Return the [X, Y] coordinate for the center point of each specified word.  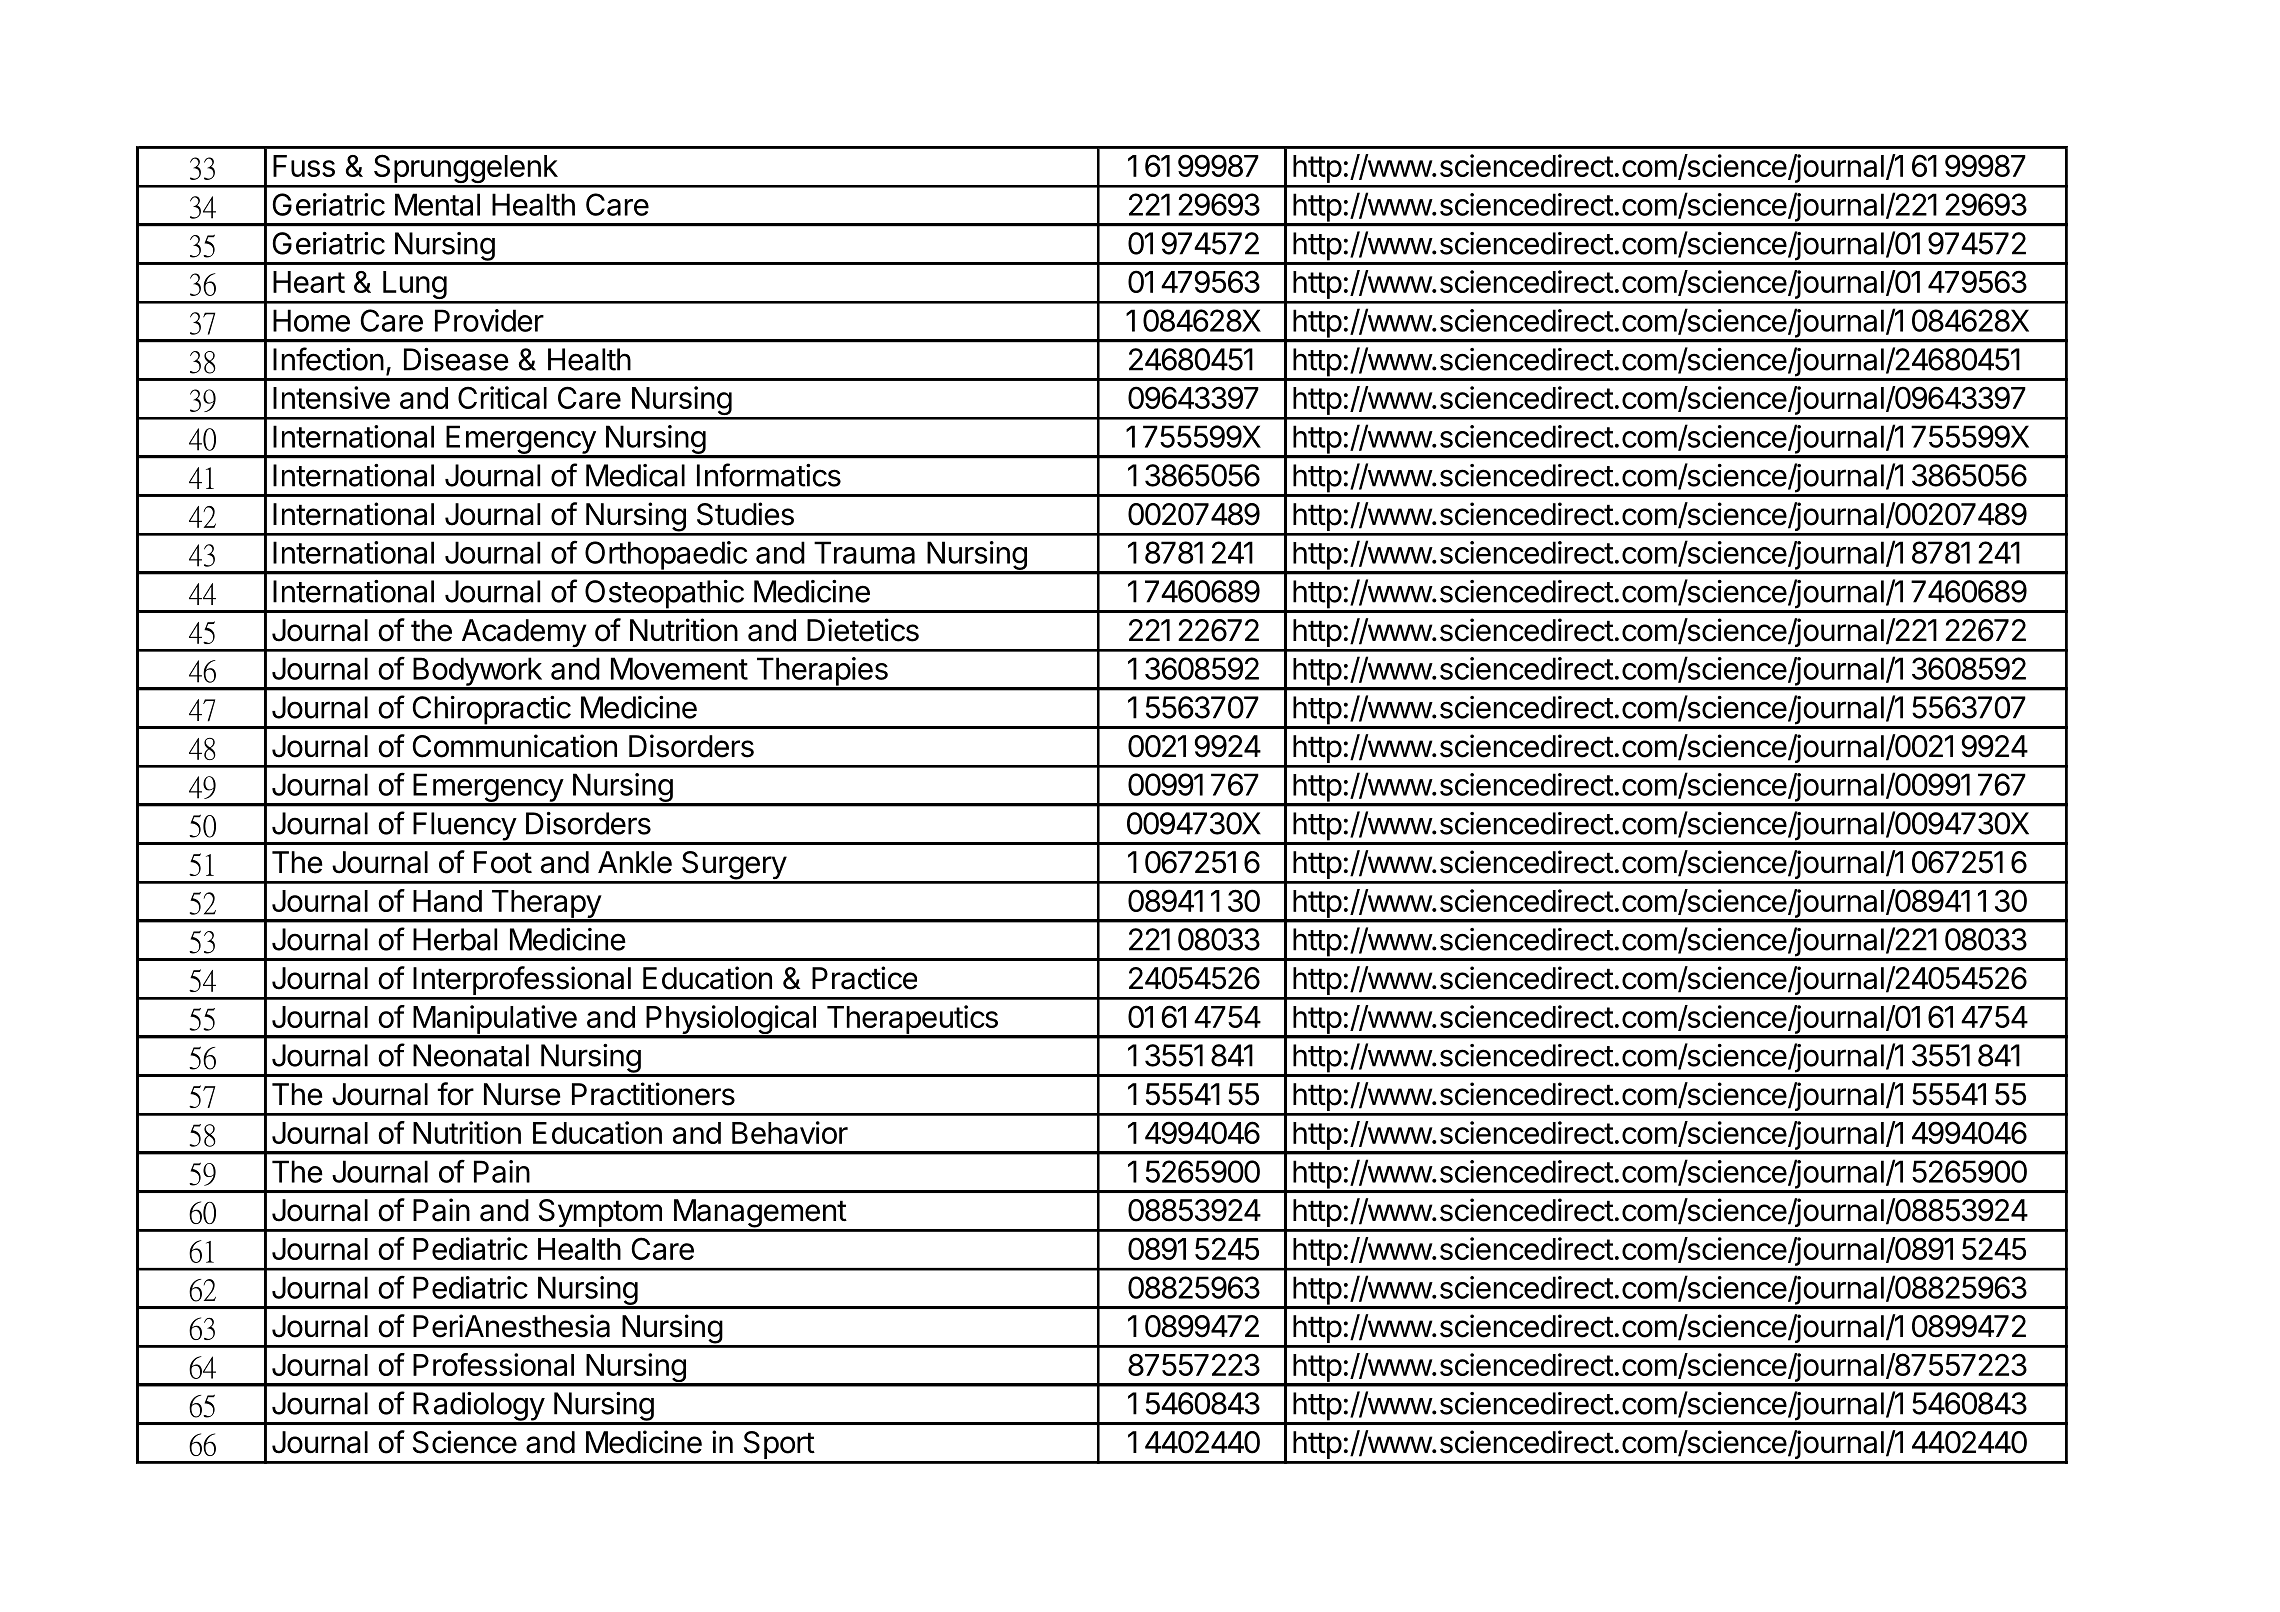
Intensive [331, 397]
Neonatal [471, 1055]
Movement [679, 668]
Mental [437, 204]
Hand [447, 901]
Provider [489, 320]
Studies [745, 514]
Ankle [635, 862]
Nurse [522, 1094]
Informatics [769, 475]
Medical [635, 475]
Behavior [790, 1132]
